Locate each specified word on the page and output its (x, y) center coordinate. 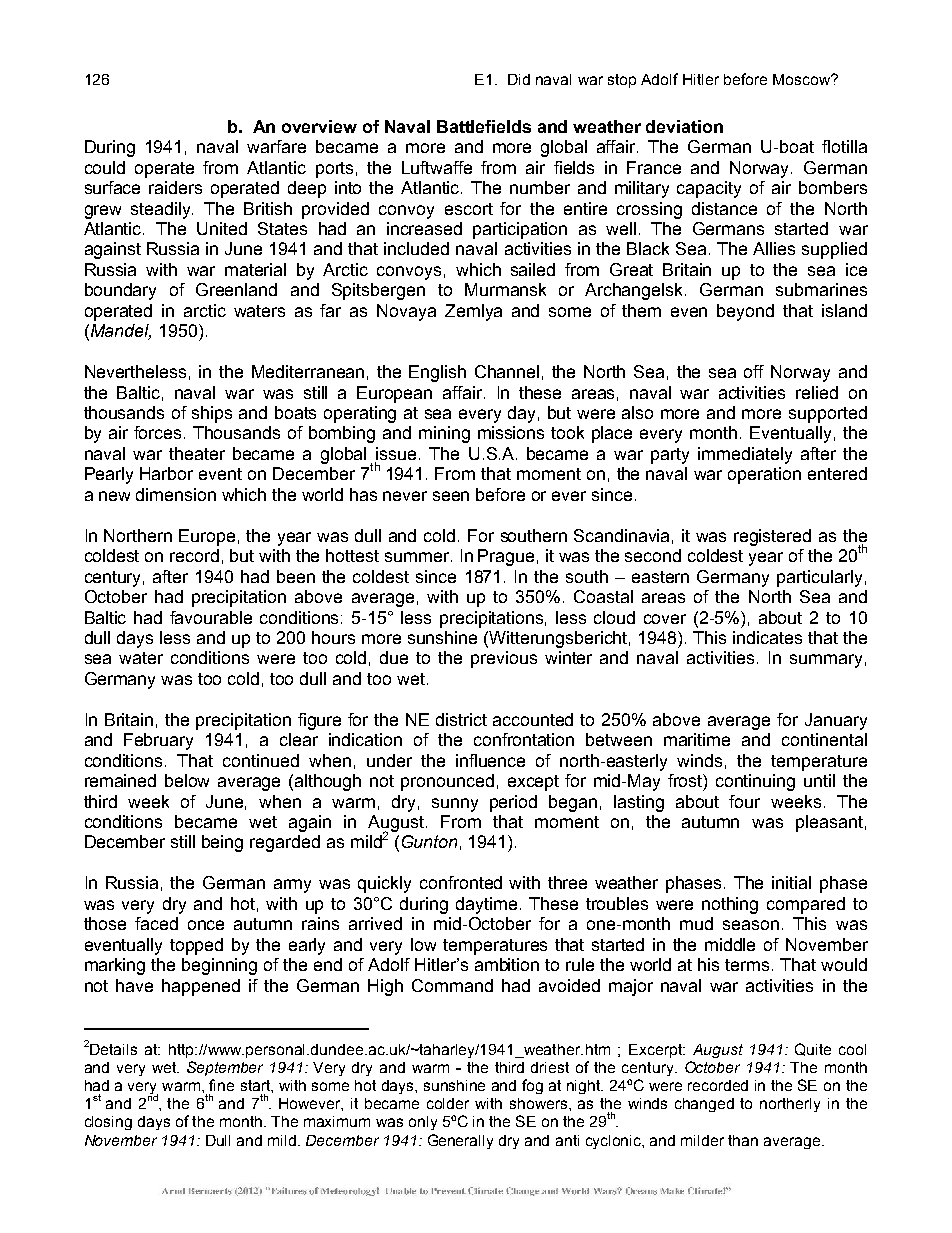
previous (504, 659)
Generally (460, 1141)
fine (221, 1085)
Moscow (803, 79)
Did (519, 79)
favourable (211, 617)
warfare (276, 146)
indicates (767, 637)
